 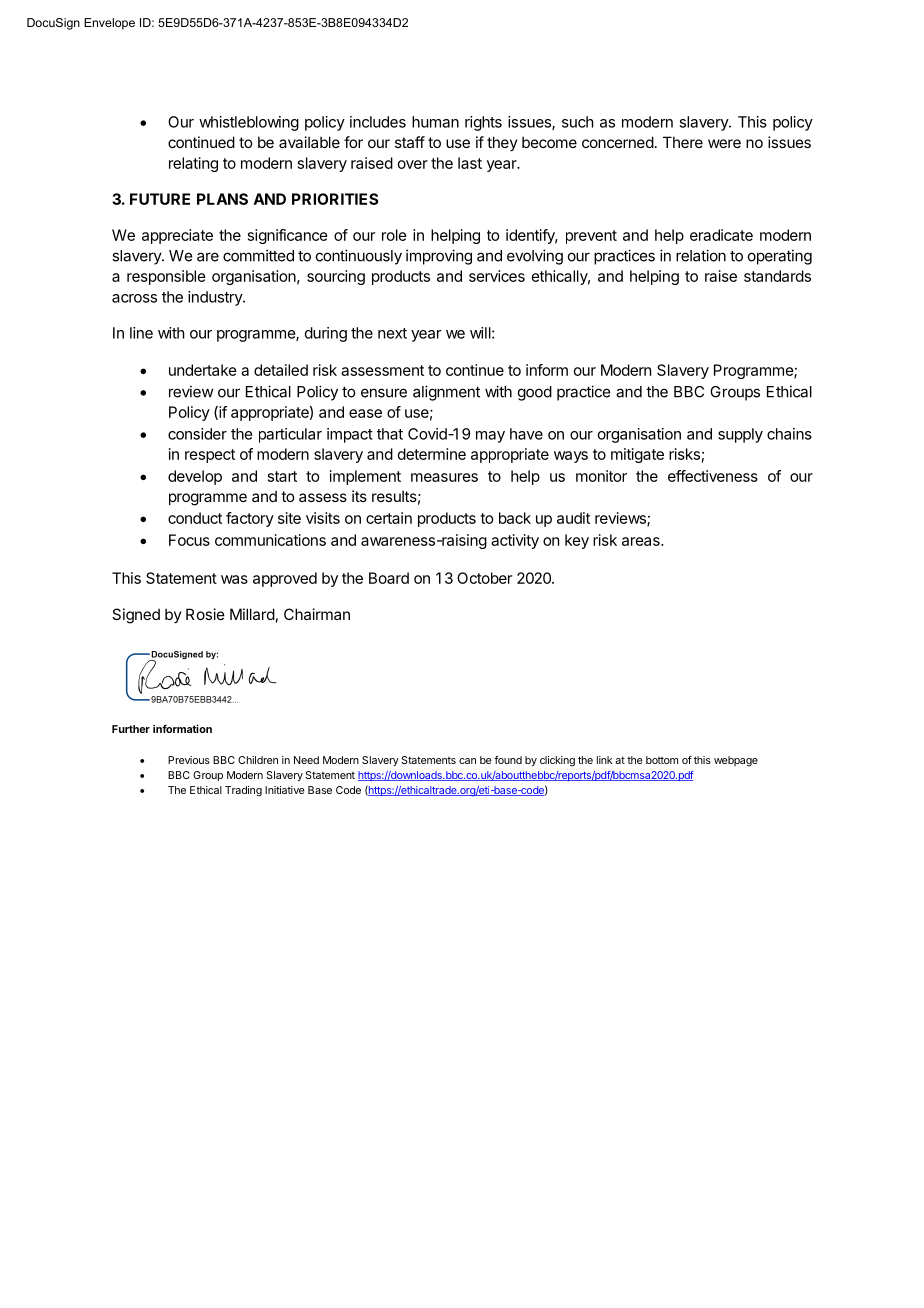 What do you see at coordinates (577, 541) in the screenshot?
I see `key` at bounding box center [577, 541].
